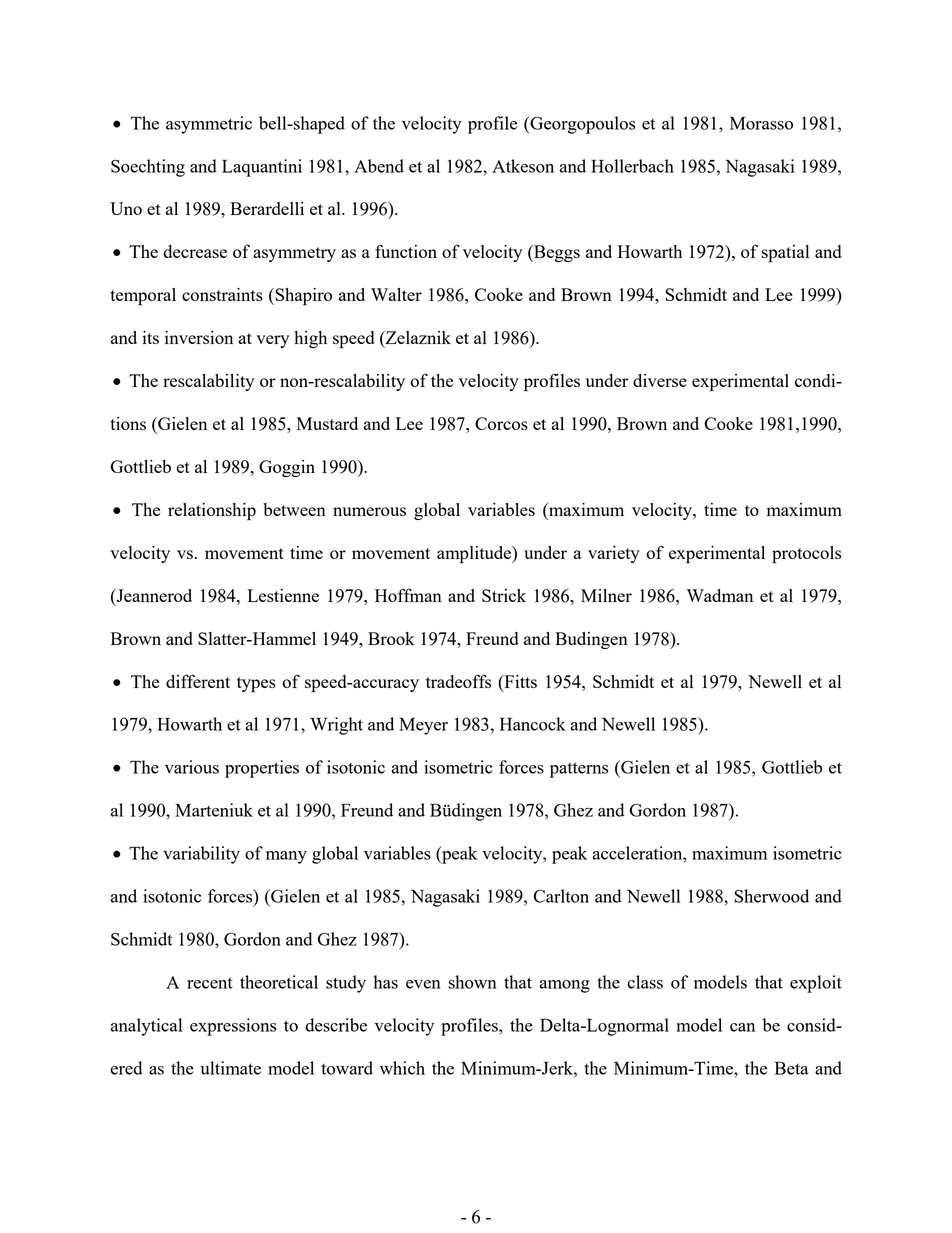 Image resolution: width=952 pixels, height=1233 pixels. I want to click on which, so click(402, 1068).
